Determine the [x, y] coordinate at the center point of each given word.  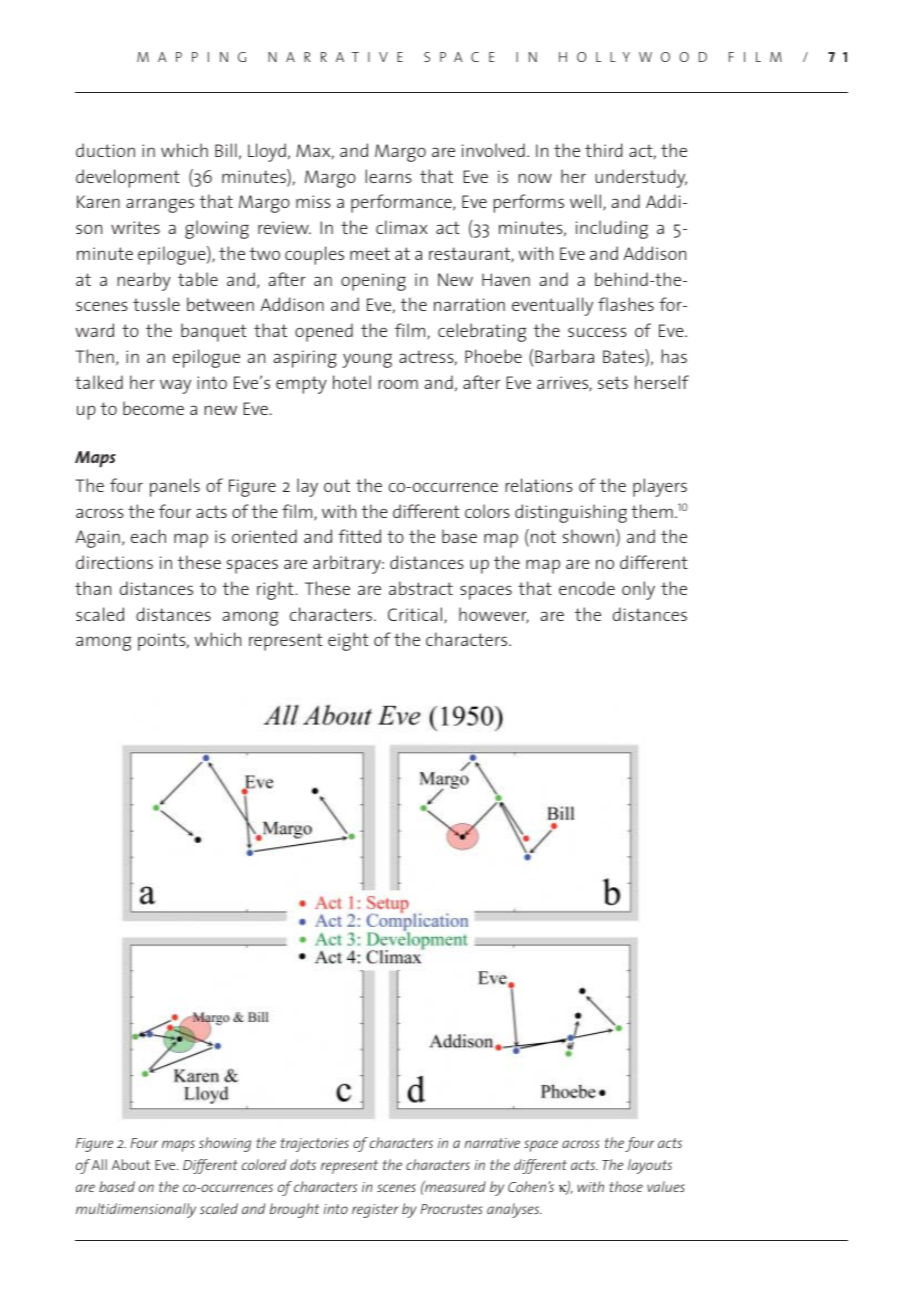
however [494, 615]
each [148, 536]
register [375, 1211]
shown [588, 536]
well [585, 201]
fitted [359, 536]
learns [388, 176]
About [131, 1164]
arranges [160, 205]
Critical [416, 615]
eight [348, 641]
